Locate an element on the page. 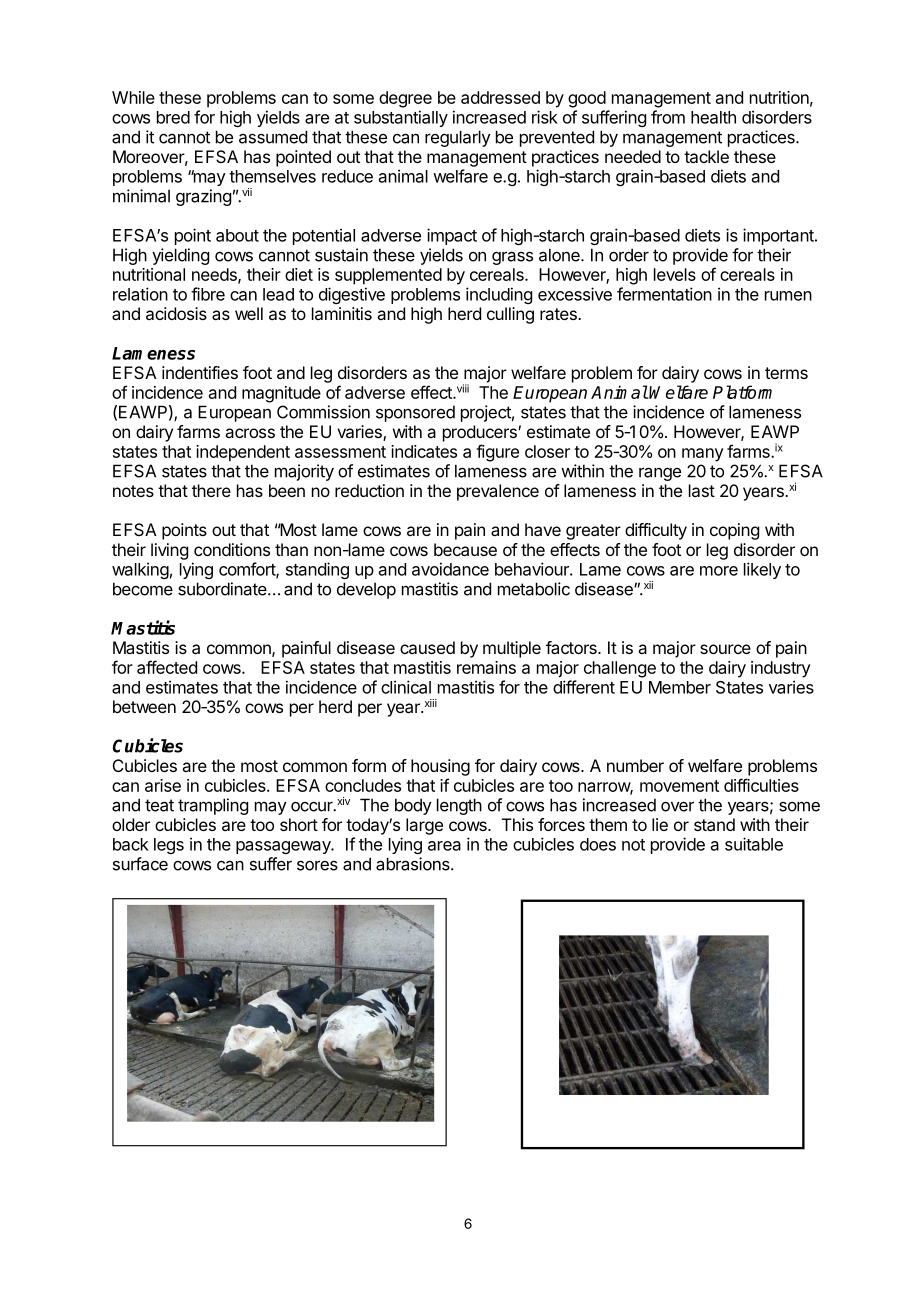 The height and width of the page is (1308, 924). become is located at coordinates (143, 589).
